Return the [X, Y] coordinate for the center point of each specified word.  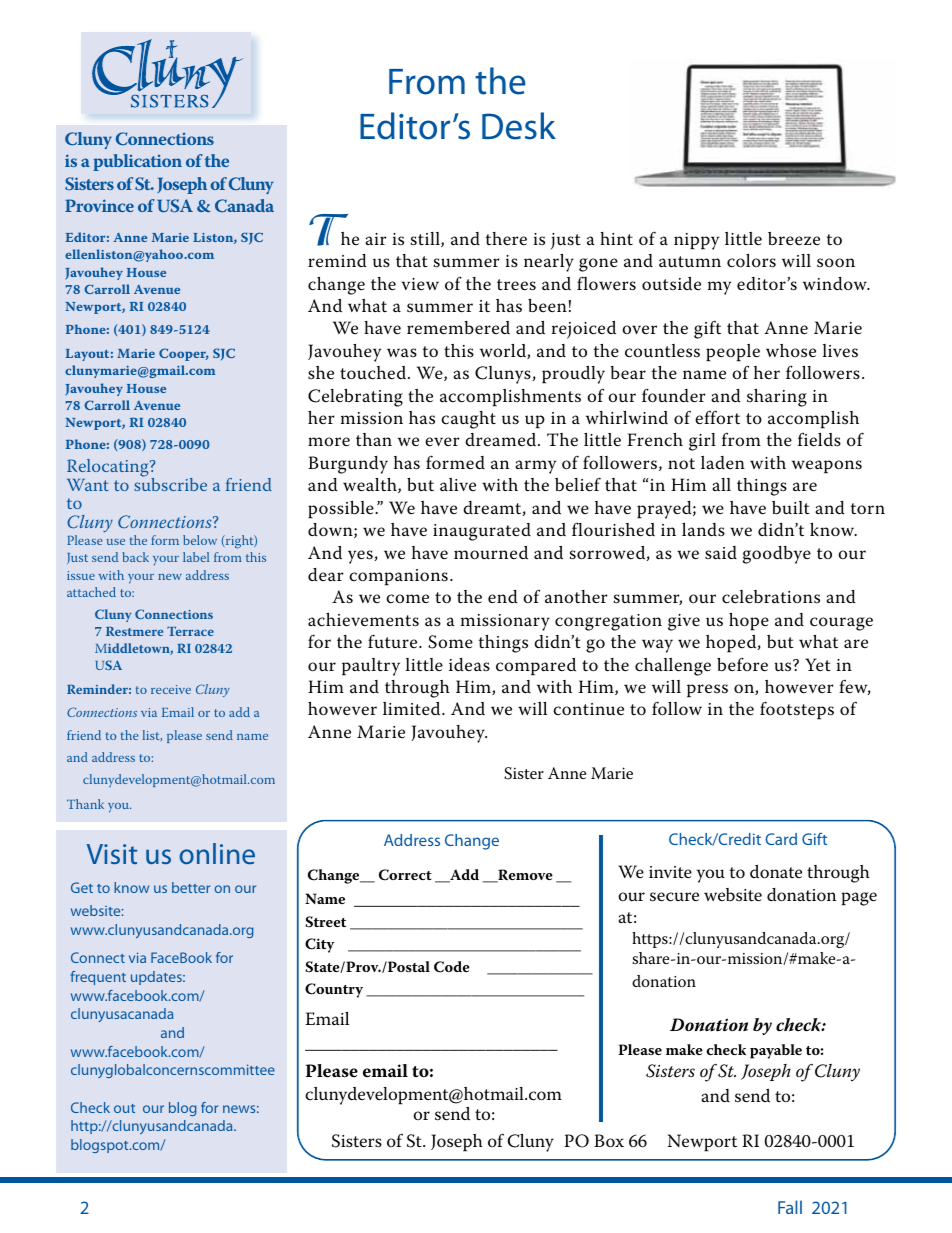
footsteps [797, 710]
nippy [696, 241]
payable [776, 1051]
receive [171, 689]
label [196, 557]
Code [452, 967]
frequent [98, 978]
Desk [519, 126]
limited [413, 709]
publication [137, 162]
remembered [458, 328]
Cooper [183, 354]
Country [334, 990]
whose [791, 350]
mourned [491, 553]
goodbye [777, 555]
